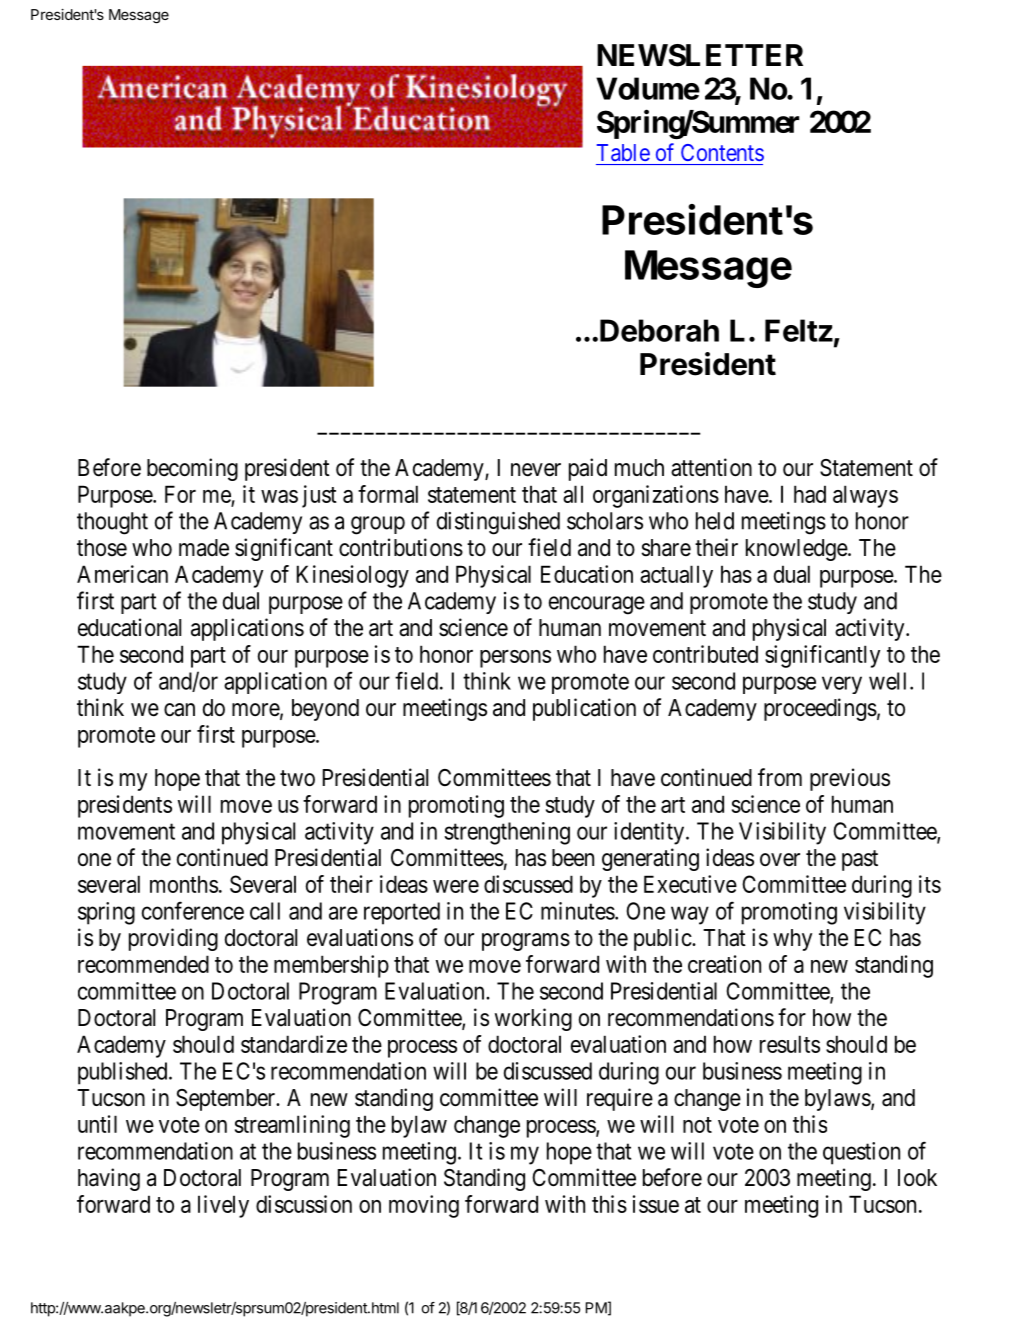 The width and height of the screenshot is (1020, 1320). Describe the element at coordinates (722, 152) in the screenshot. I see `Contents` at that location.
